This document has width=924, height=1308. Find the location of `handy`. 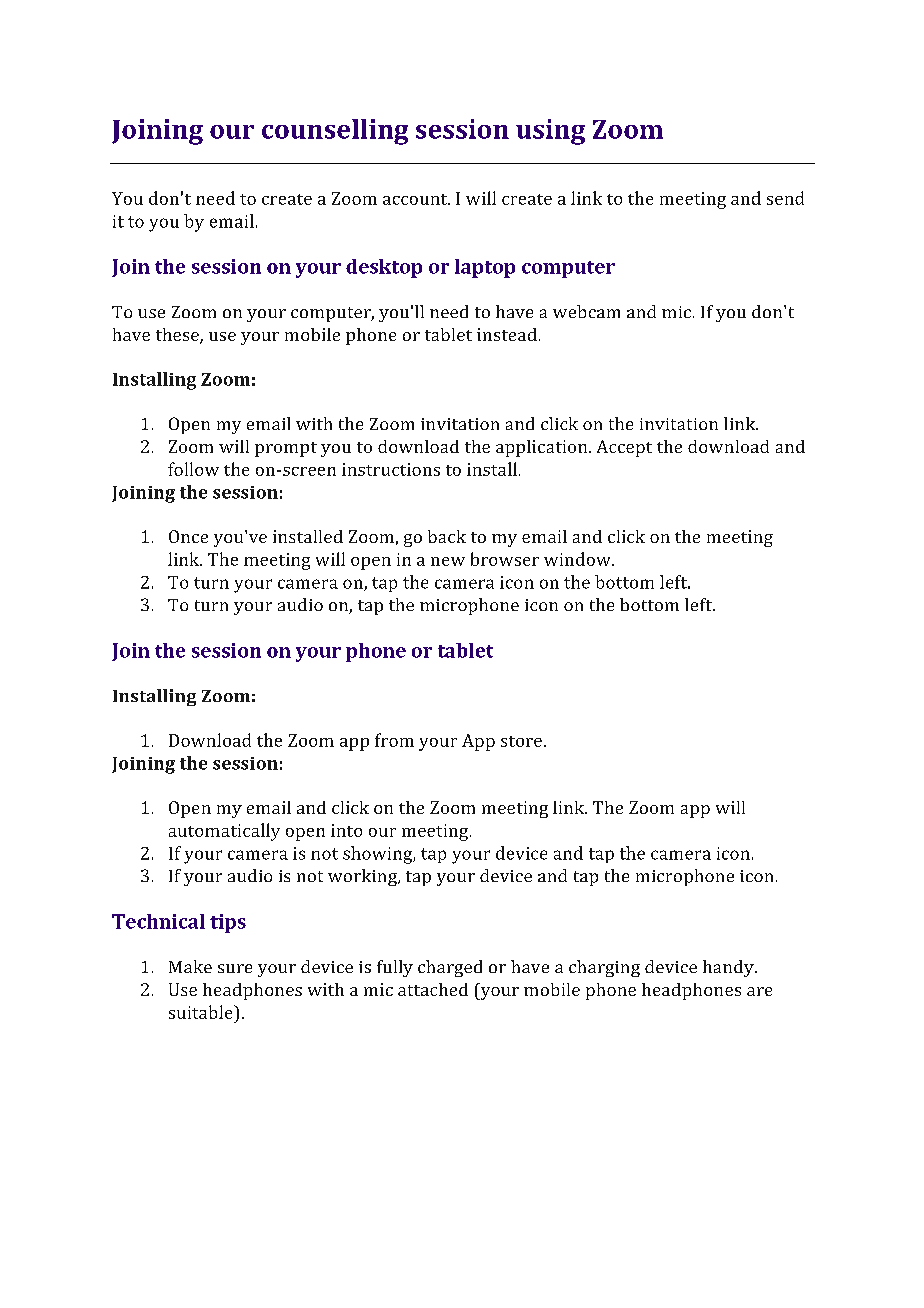

handy is located at coordinates (729, 968).
